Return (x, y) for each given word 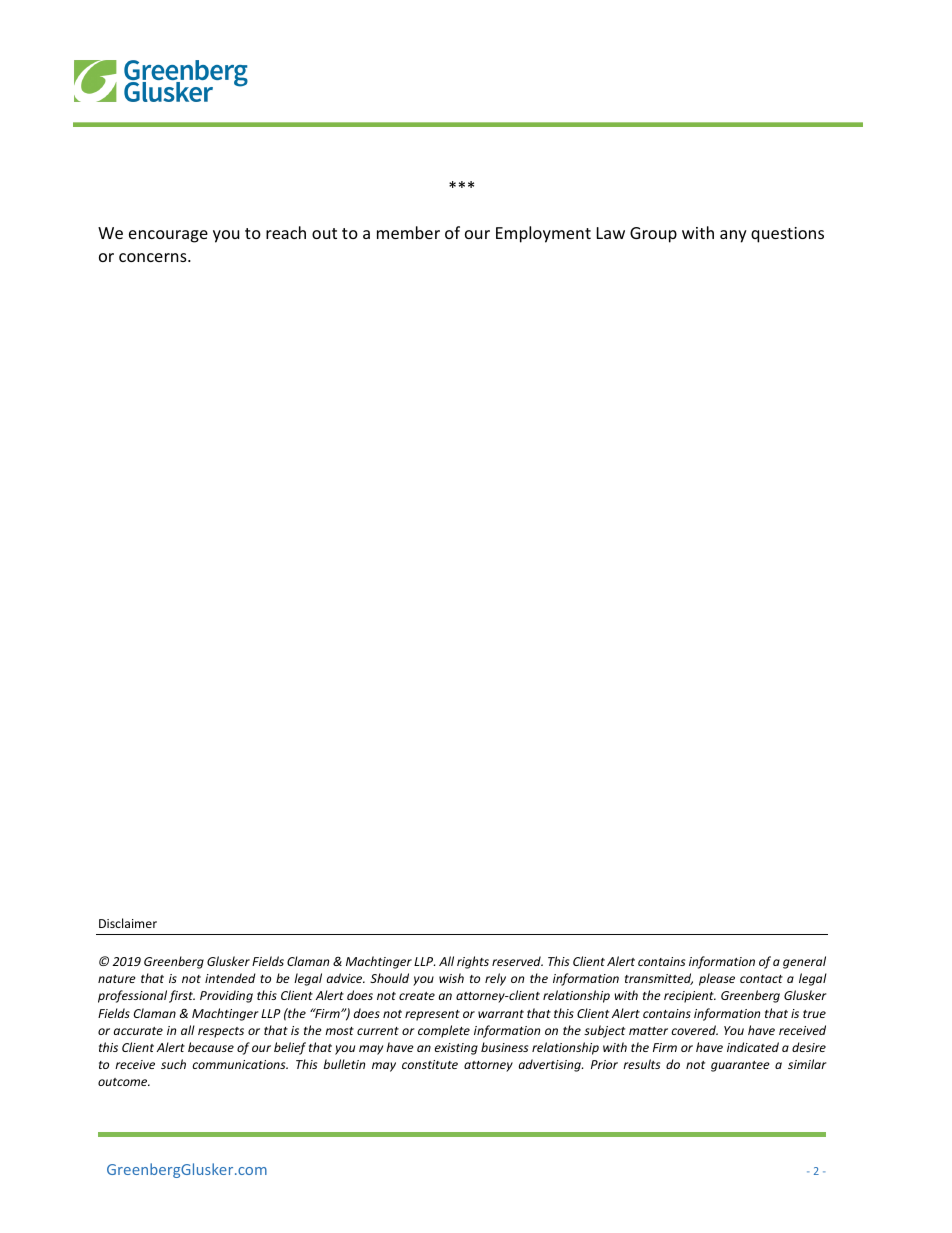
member (408, 232)
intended (230, 978)
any (733, 236)
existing (456, 1049)
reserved (517, 961)
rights (473, 962)
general (804, 962)
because (211, 1047)
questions (787, 235)
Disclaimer (128, 923)
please (717, 979)
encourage (168, 236)
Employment (543, 234)
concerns (154, 257)
